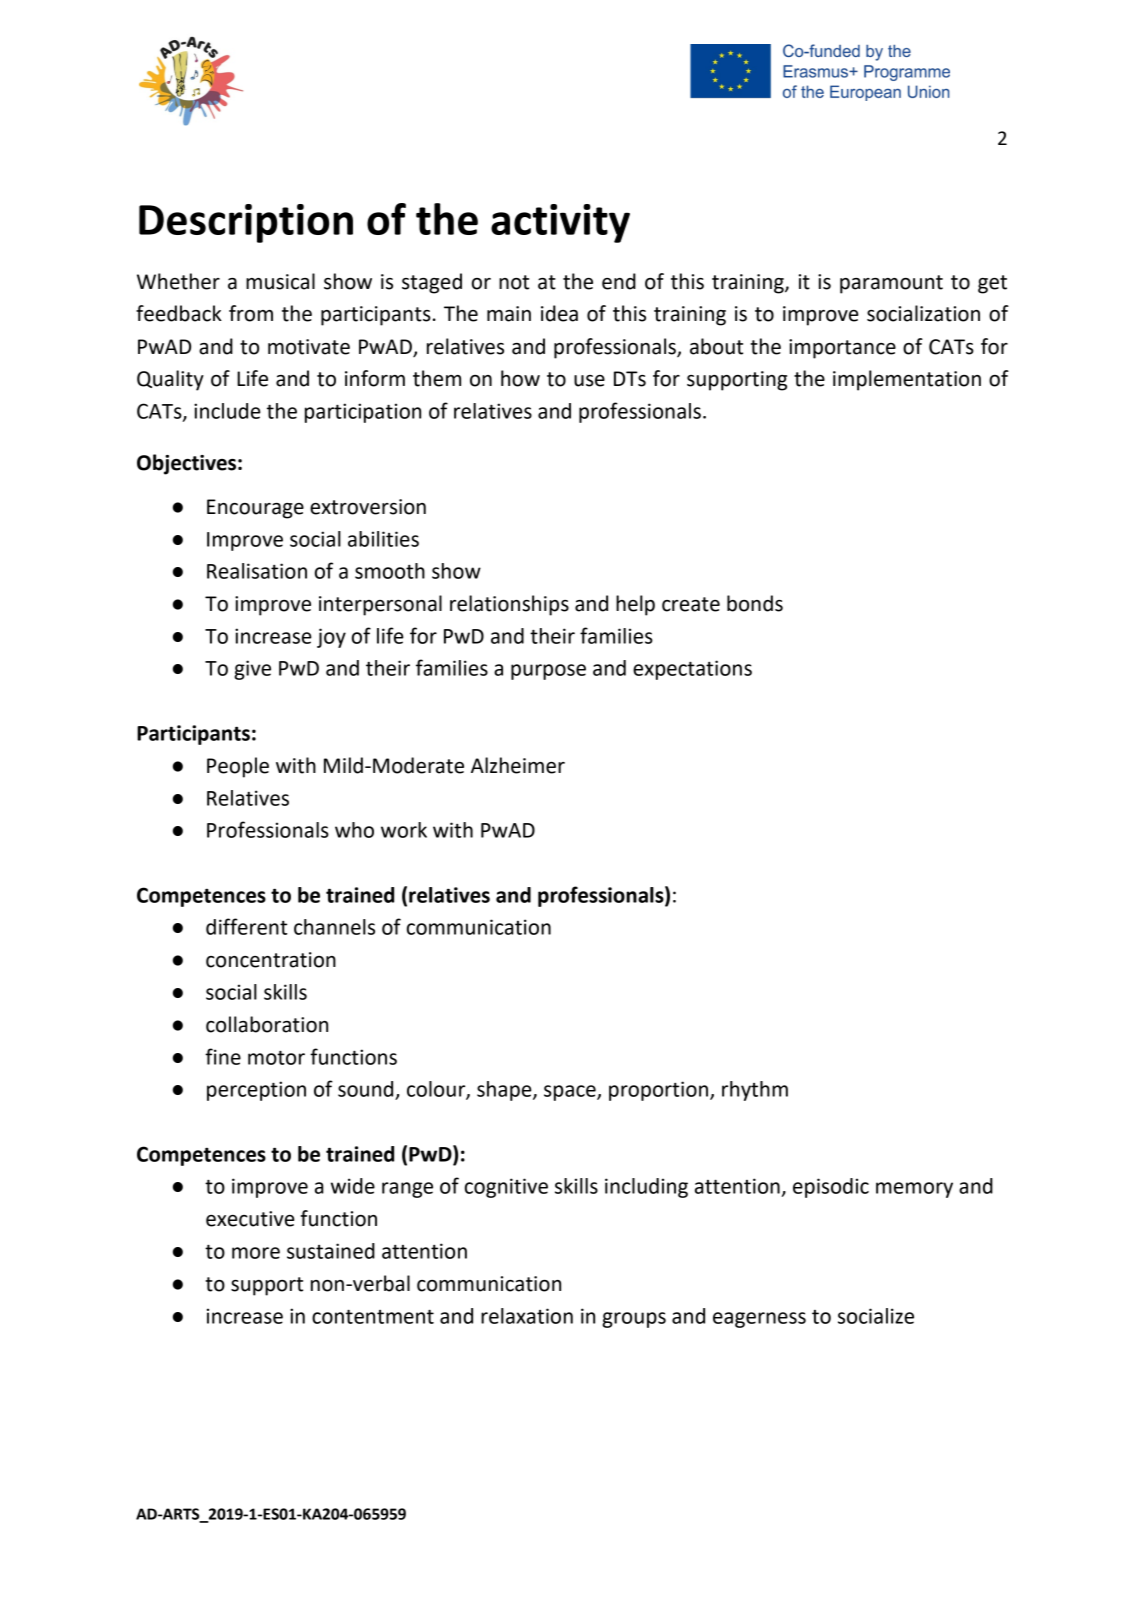  Describe the element at coordinates (267, 1024) in the page. I see `collaboration` at that location.
